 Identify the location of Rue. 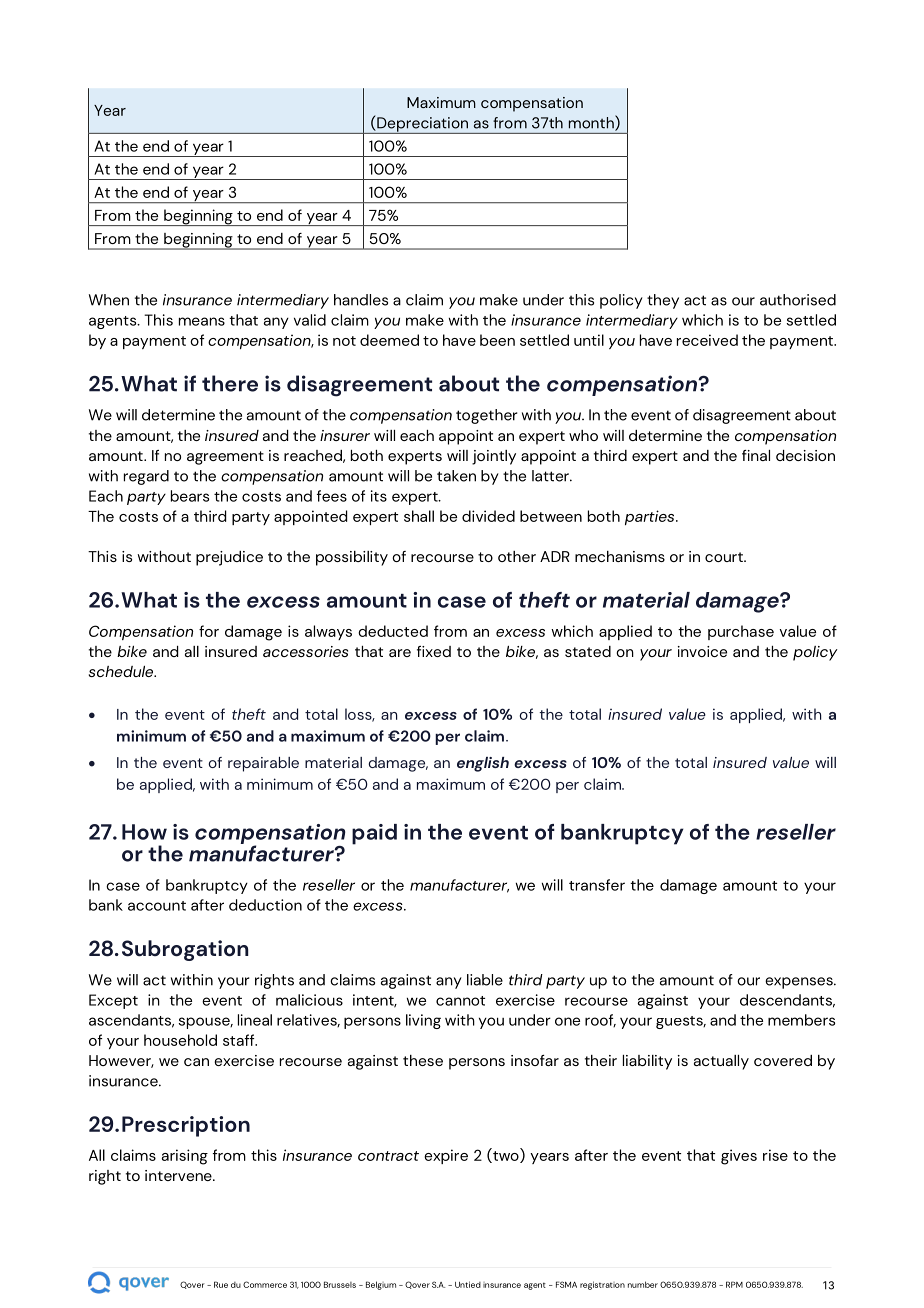
(221, 1284).
